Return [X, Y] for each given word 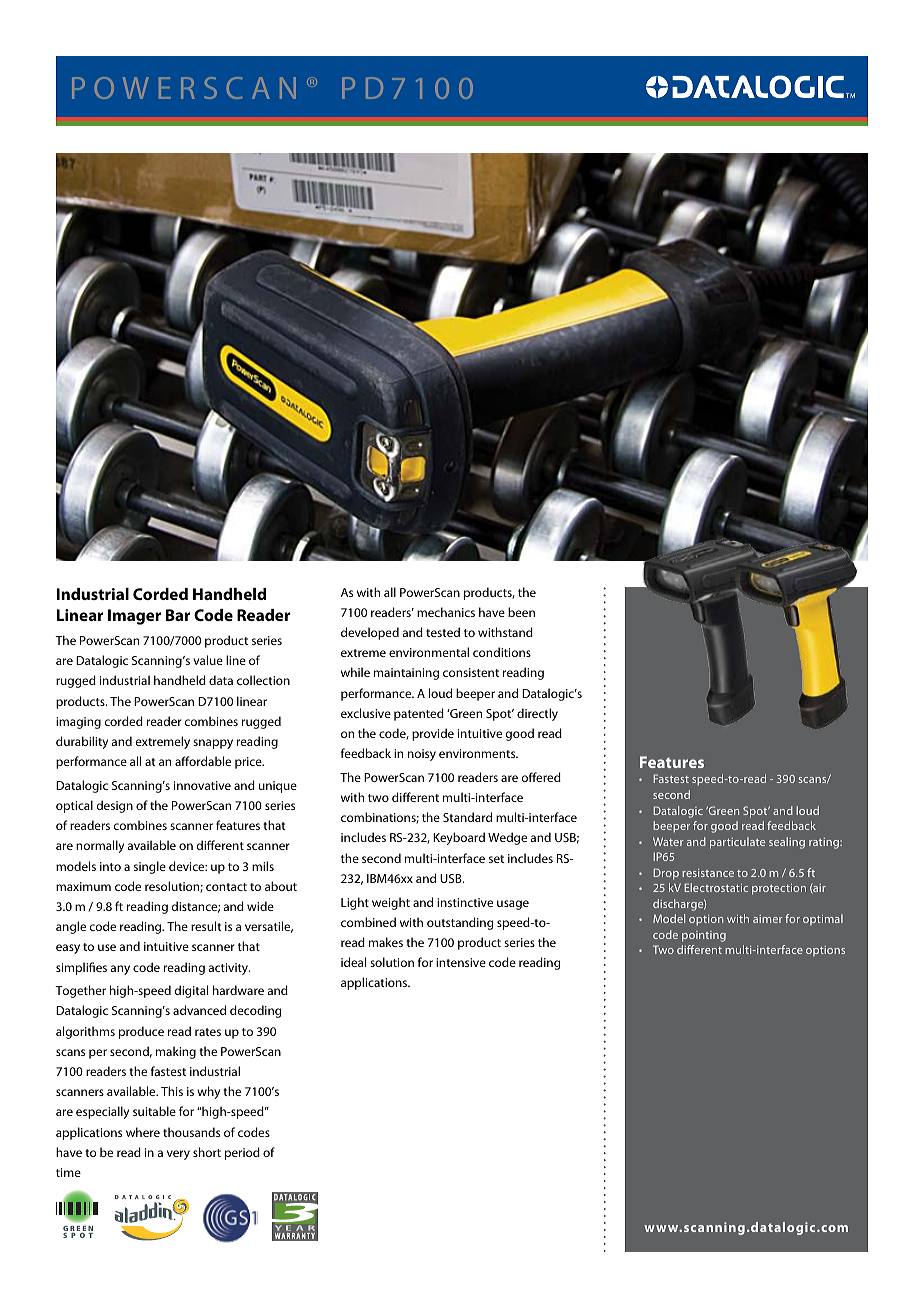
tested [443, 632]
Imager [134, 617]
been [521, 612]
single [150, 867]
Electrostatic [716, 887]
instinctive [465, 902]
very [178, 1155]
